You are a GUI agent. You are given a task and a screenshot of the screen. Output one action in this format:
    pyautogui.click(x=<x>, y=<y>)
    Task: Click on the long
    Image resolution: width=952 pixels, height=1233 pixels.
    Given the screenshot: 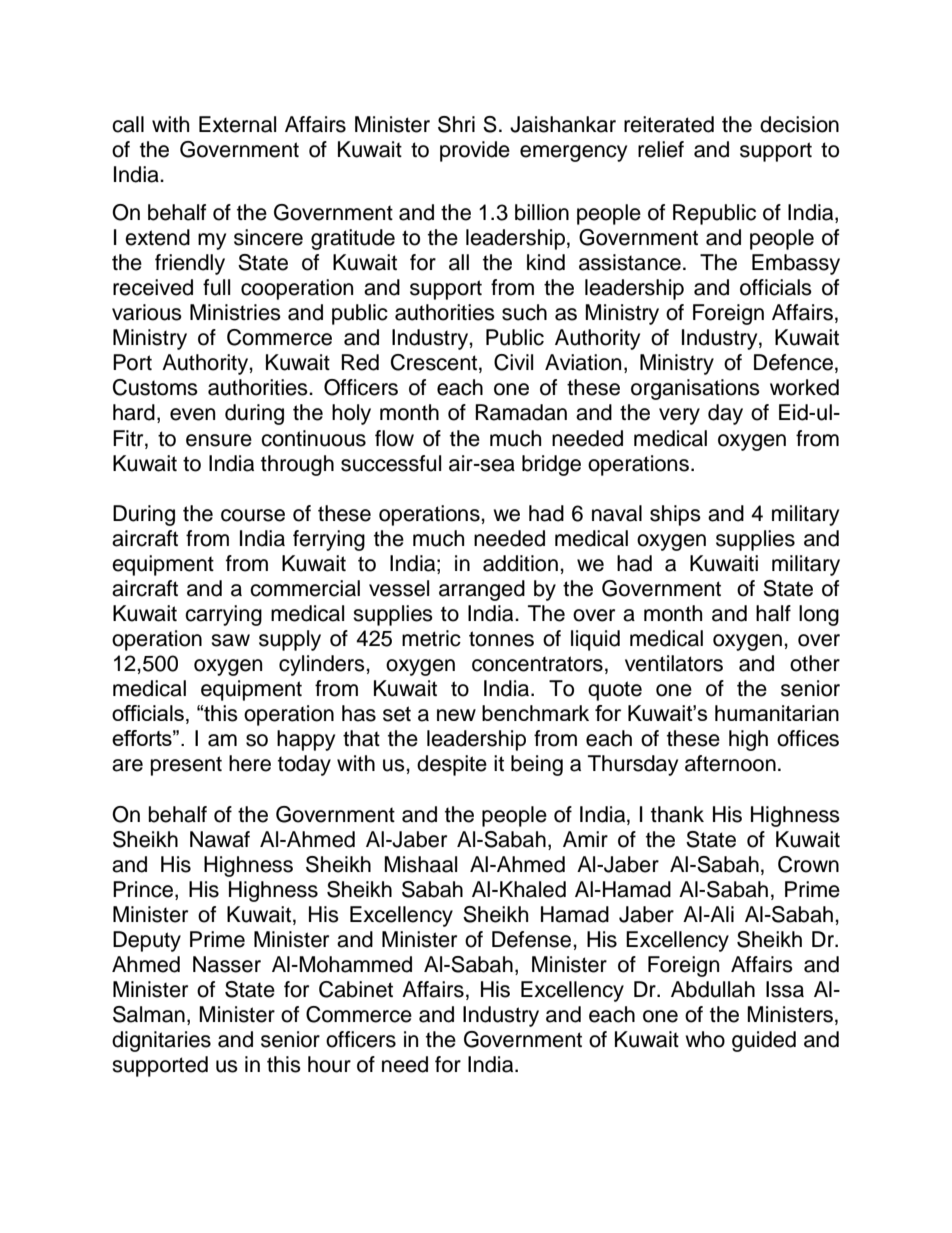 What is the action you would take?
    pyautogui.click(x=819, y=615)
